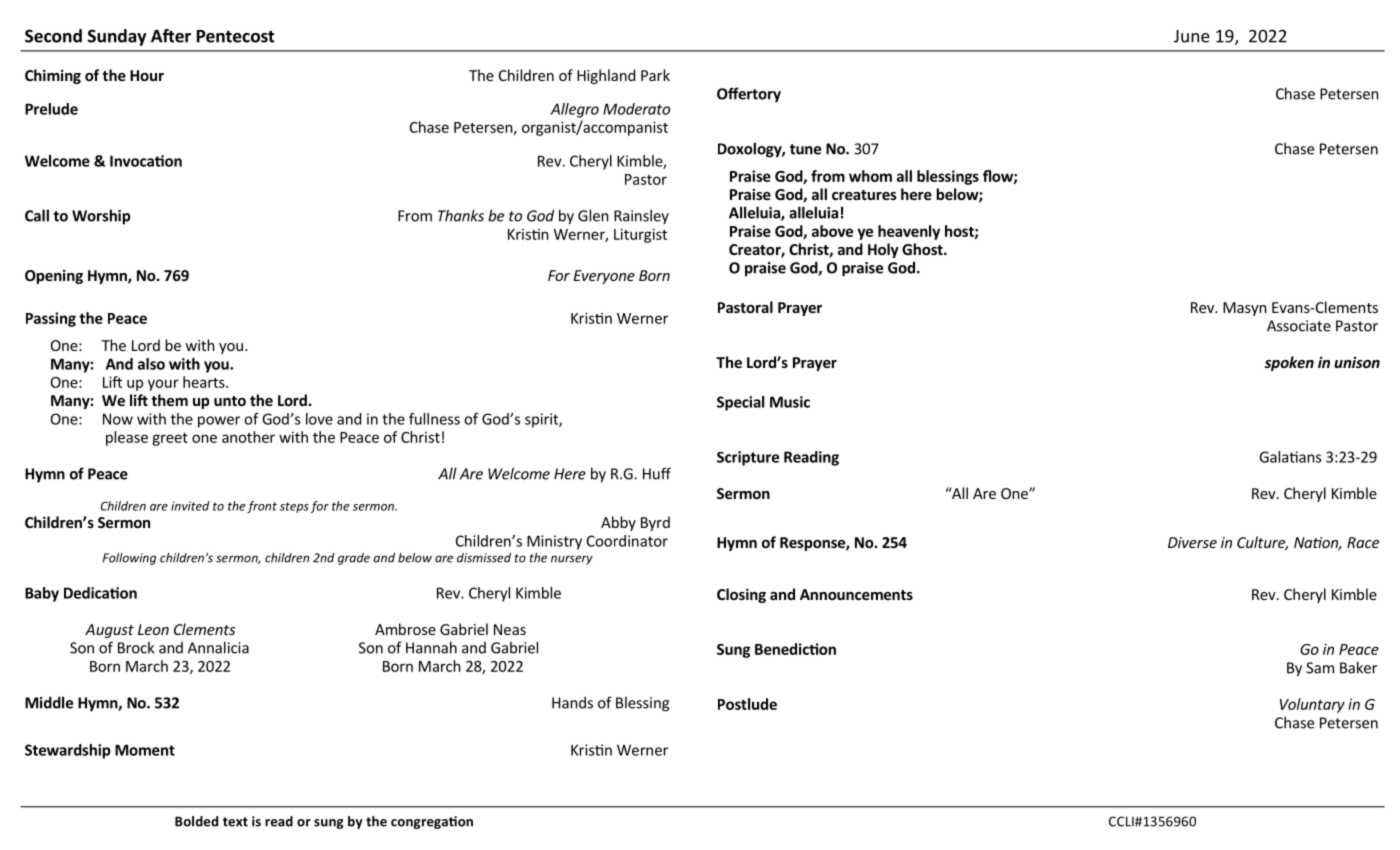 The height and width of the screenshot is (850, 1400). I want to click on Voluntary, so click(1312, 705).
